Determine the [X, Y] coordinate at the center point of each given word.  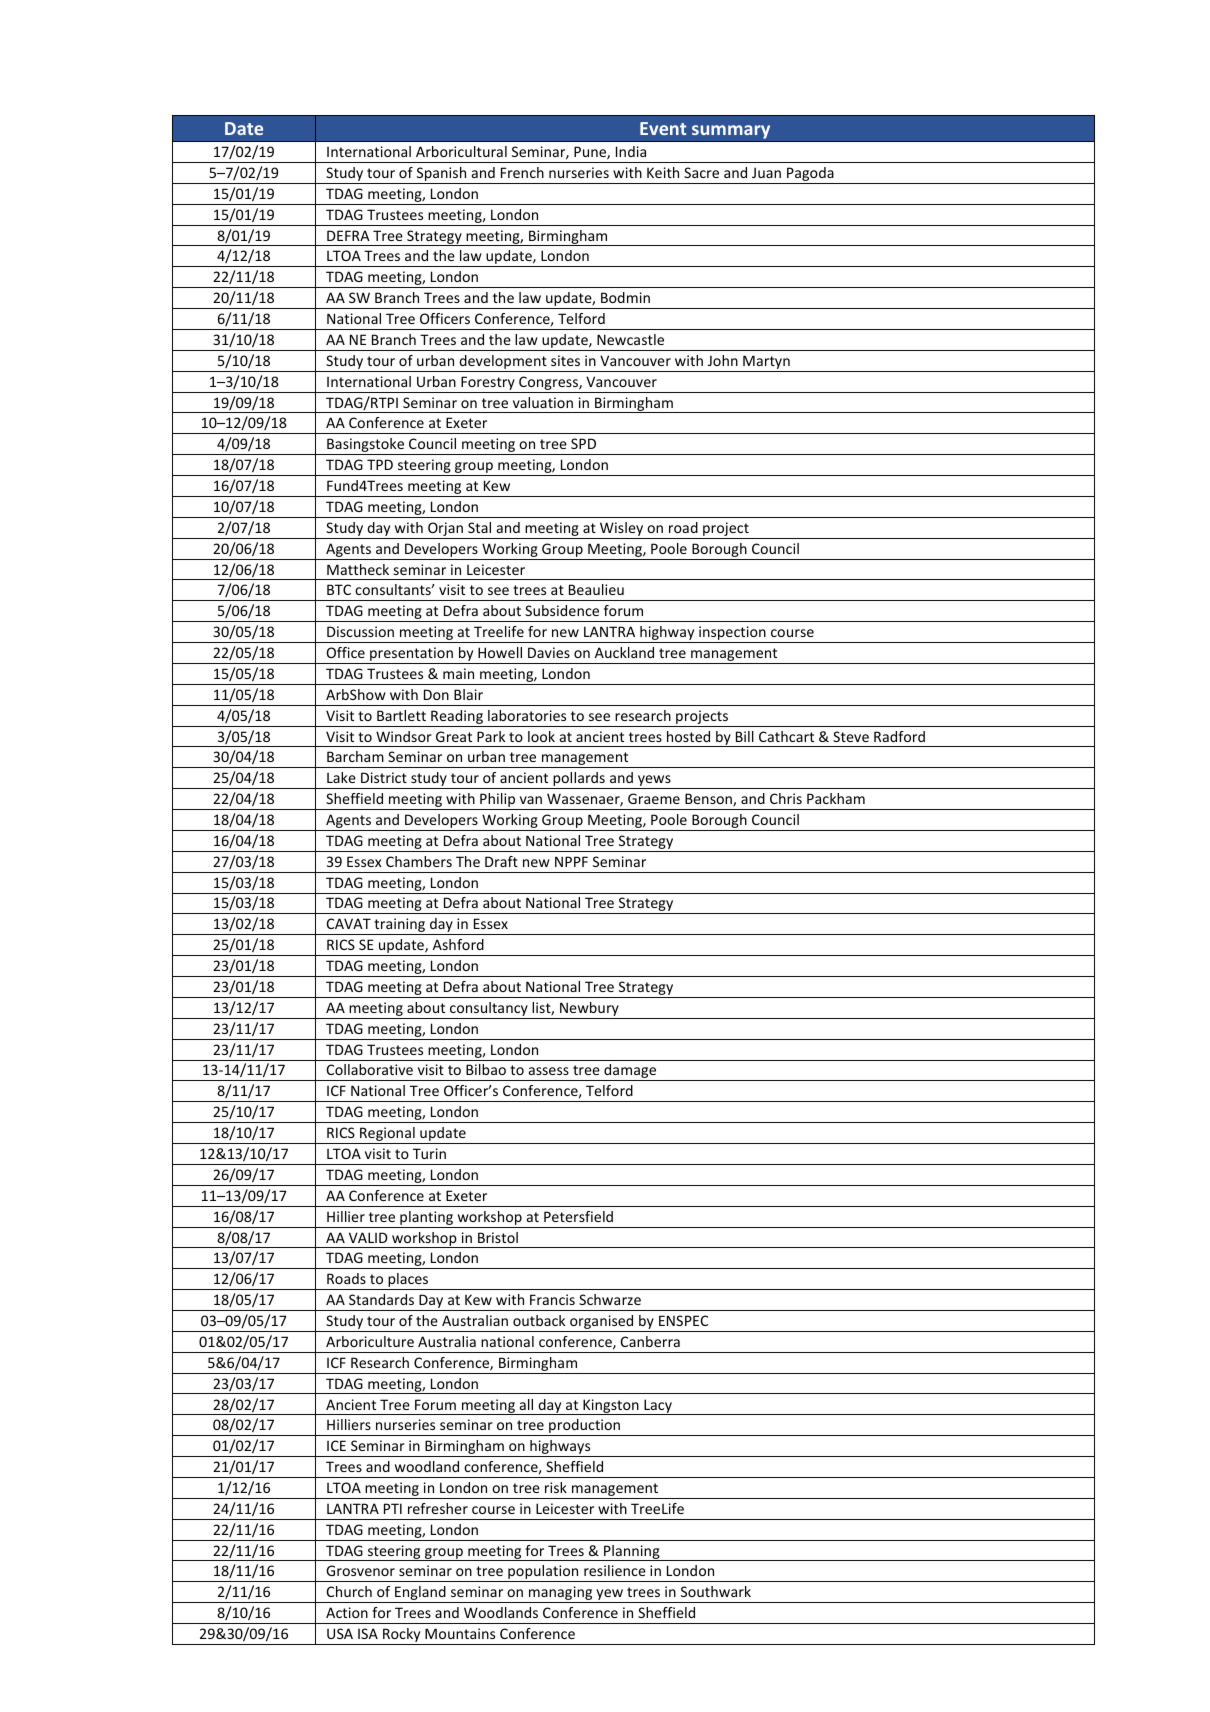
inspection [732, 634]
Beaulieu [596, 589]
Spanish [441, 175]
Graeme [654, 798]
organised [602, 1323]
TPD [380, 464]
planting [426, 1218]
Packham [836, 798]
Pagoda [810, 175]
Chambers [419, 861]
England [420, 1594]
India [631, 151]
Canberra [650, 1341]
